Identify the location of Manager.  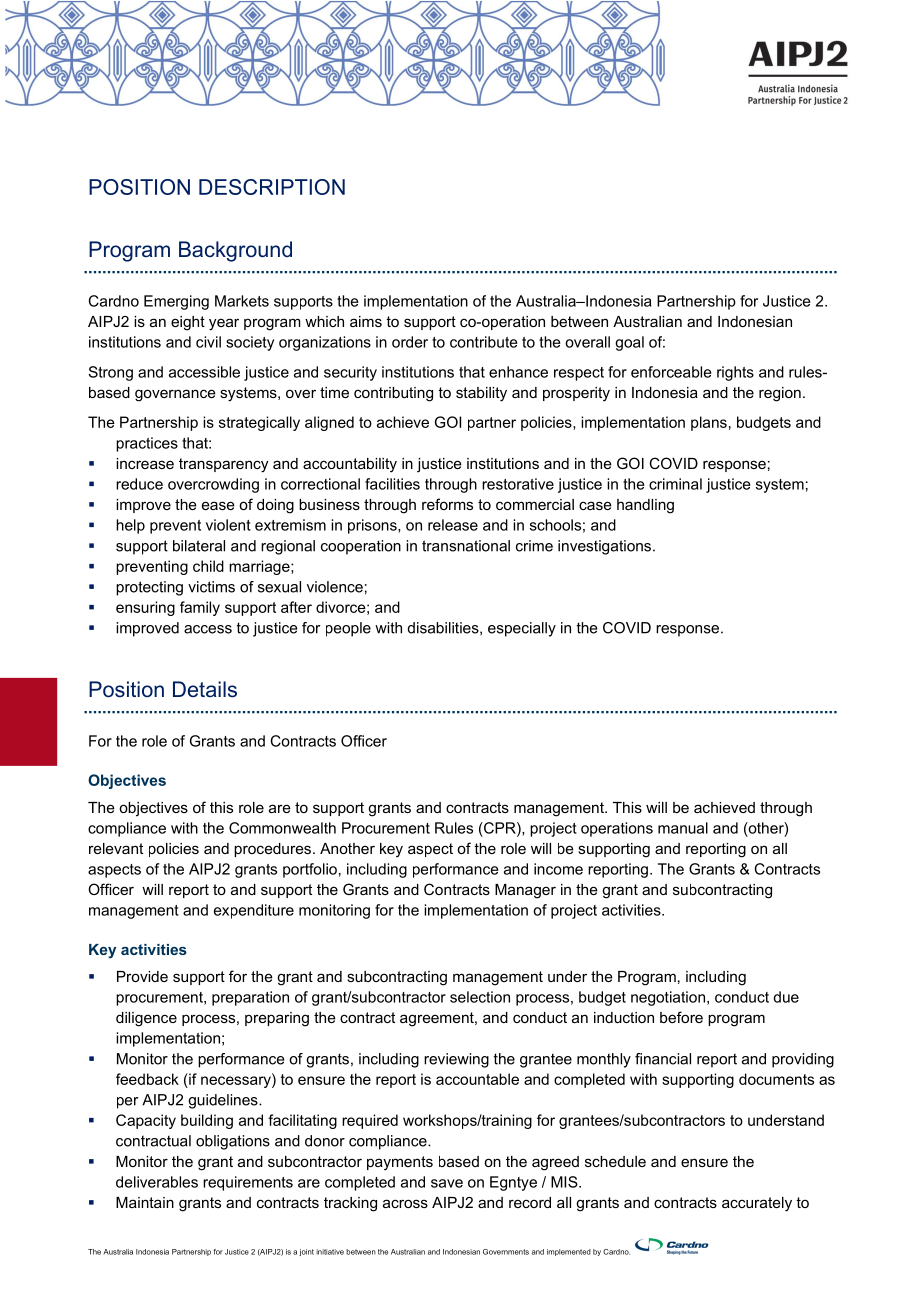
(525, 891).
